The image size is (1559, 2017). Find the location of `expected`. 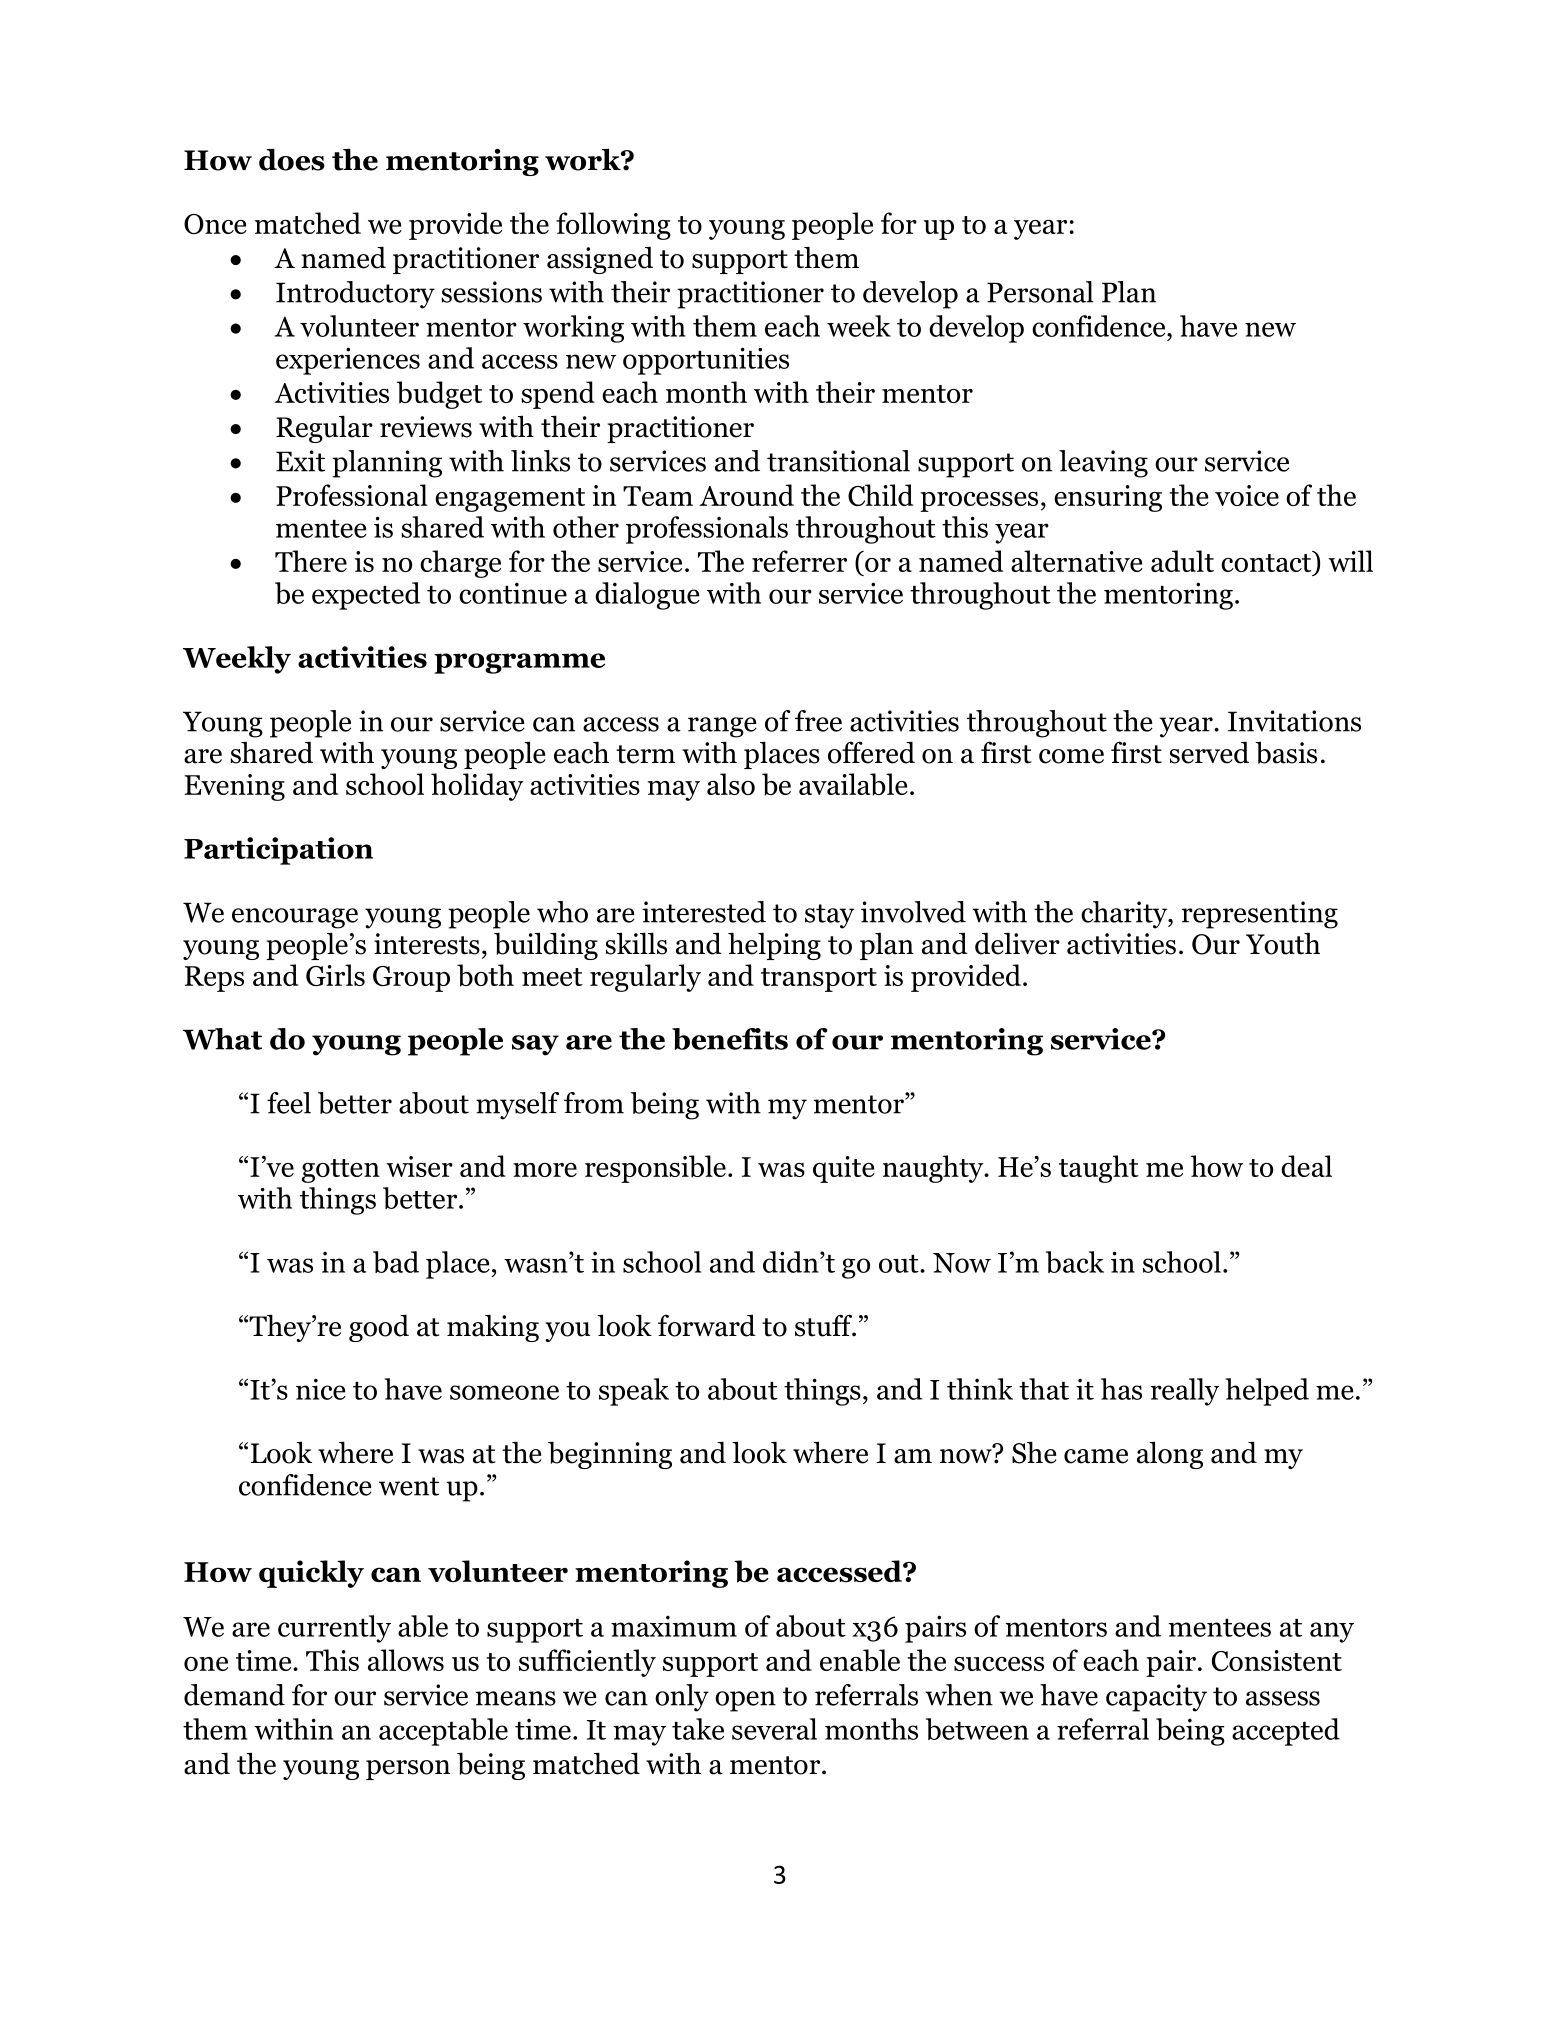

expected is located at coordinates (366, 596).
